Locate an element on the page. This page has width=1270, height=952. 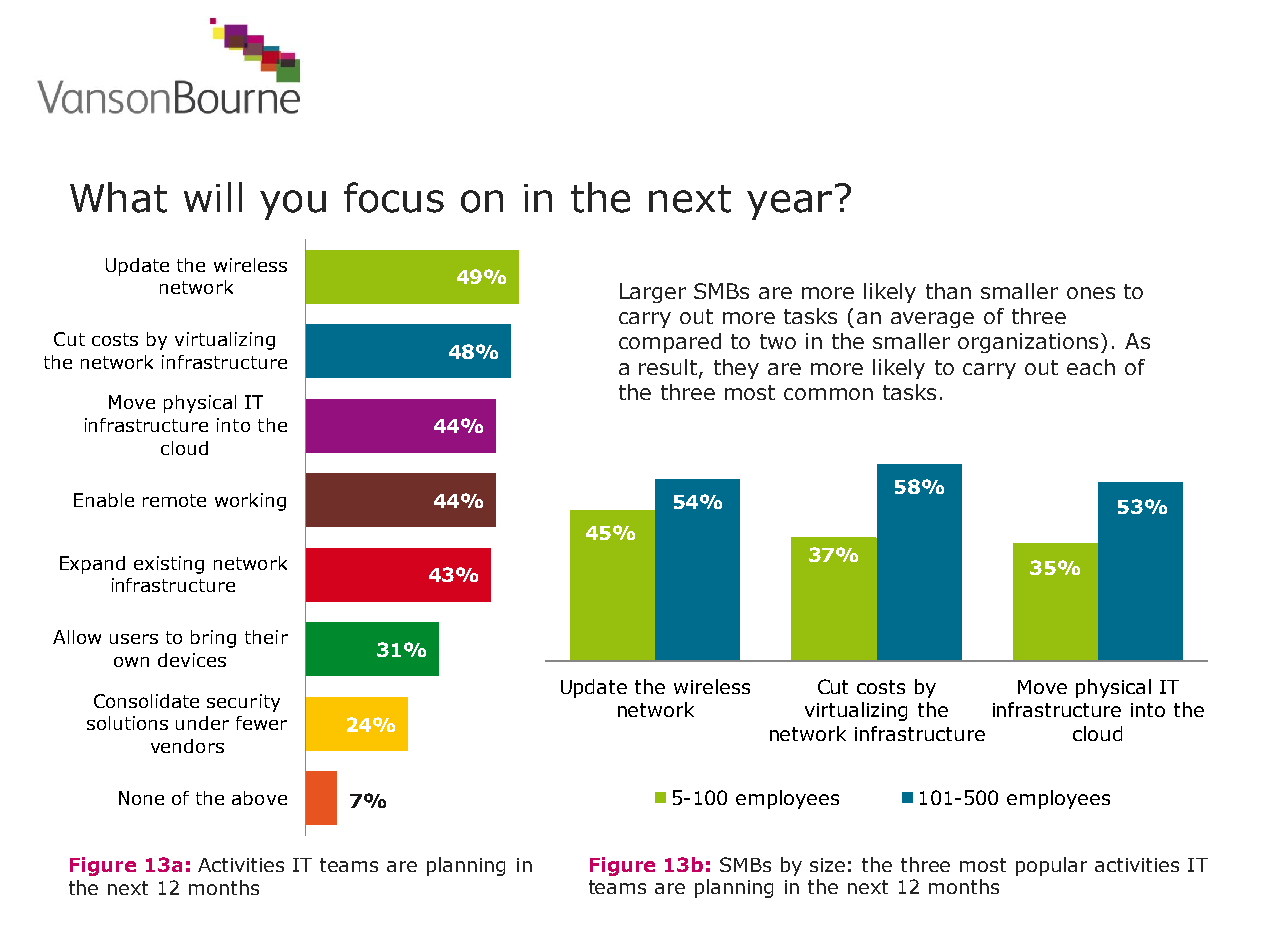
year is located at coordinates (789, 205).
